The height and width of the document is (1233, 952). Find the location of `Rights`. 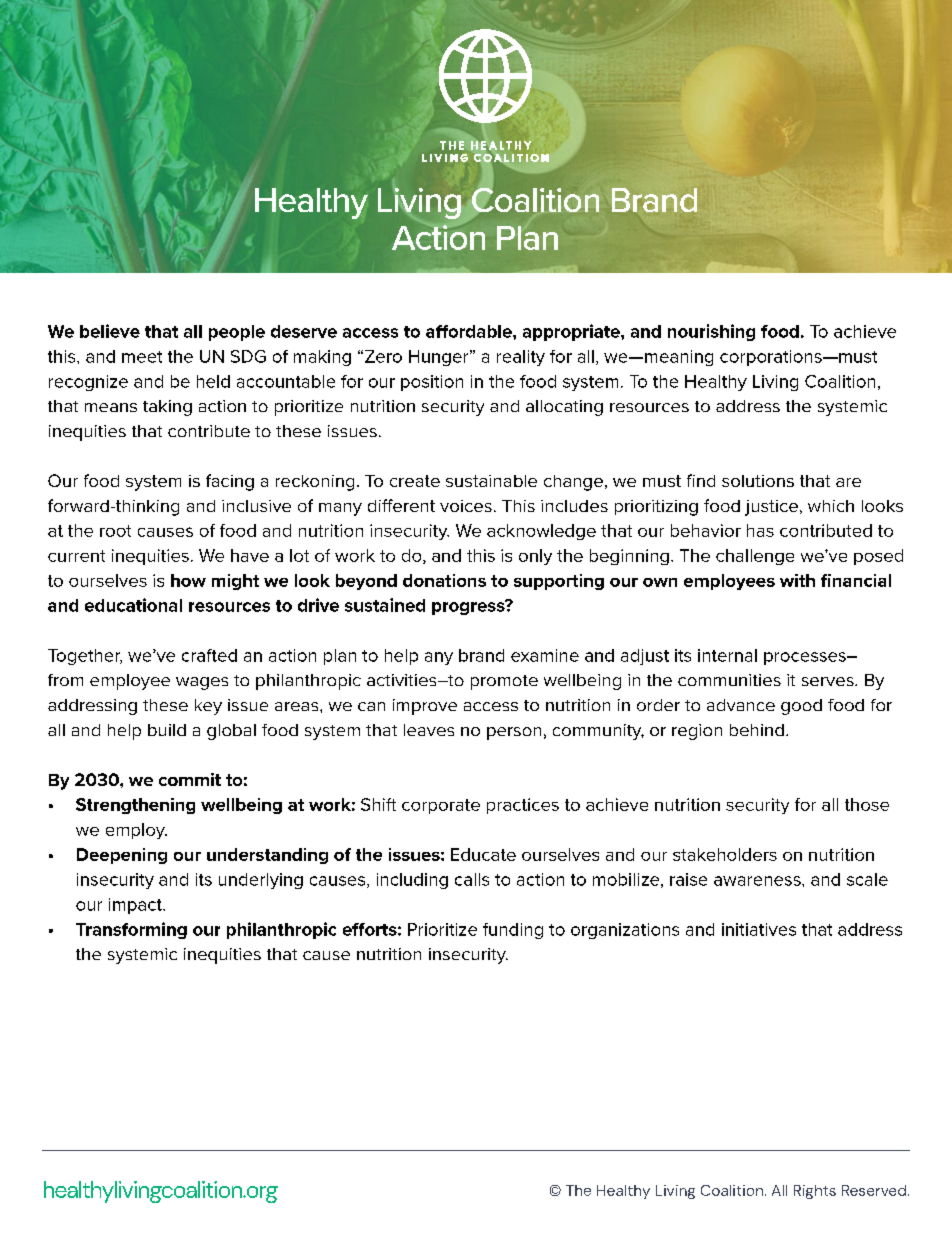

Rights is located at coordinates (815, 1192).
